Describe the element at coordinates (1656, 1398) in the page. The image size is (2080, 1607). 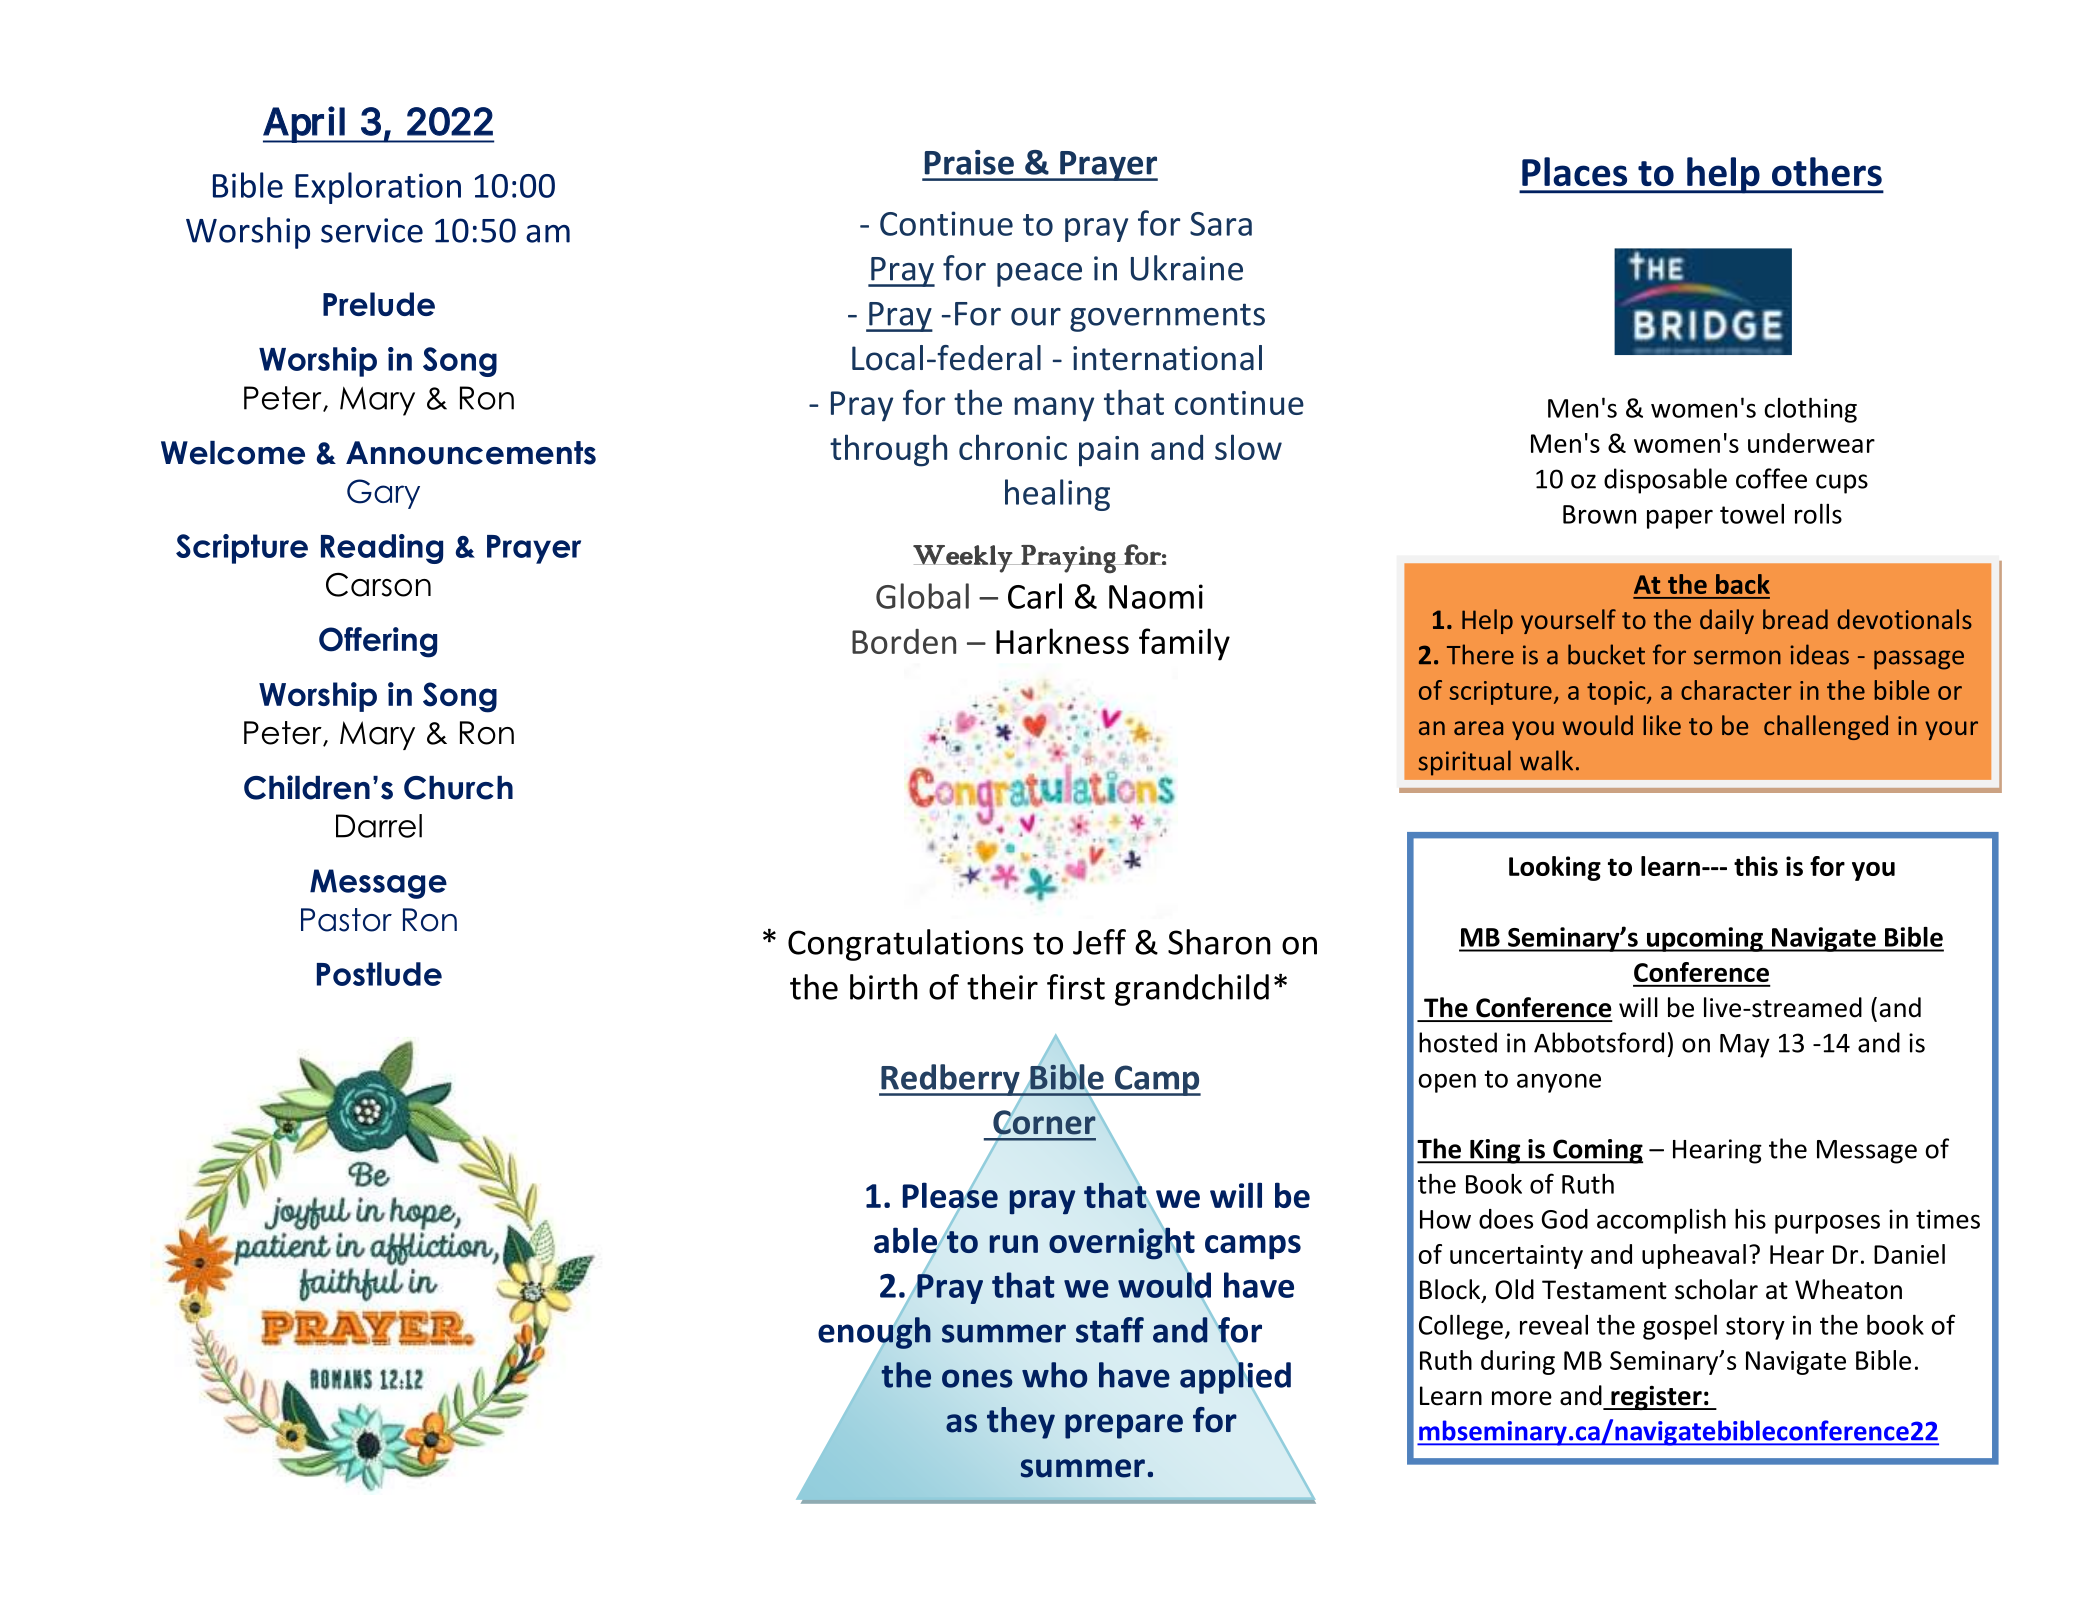
I see `register` at that location.
